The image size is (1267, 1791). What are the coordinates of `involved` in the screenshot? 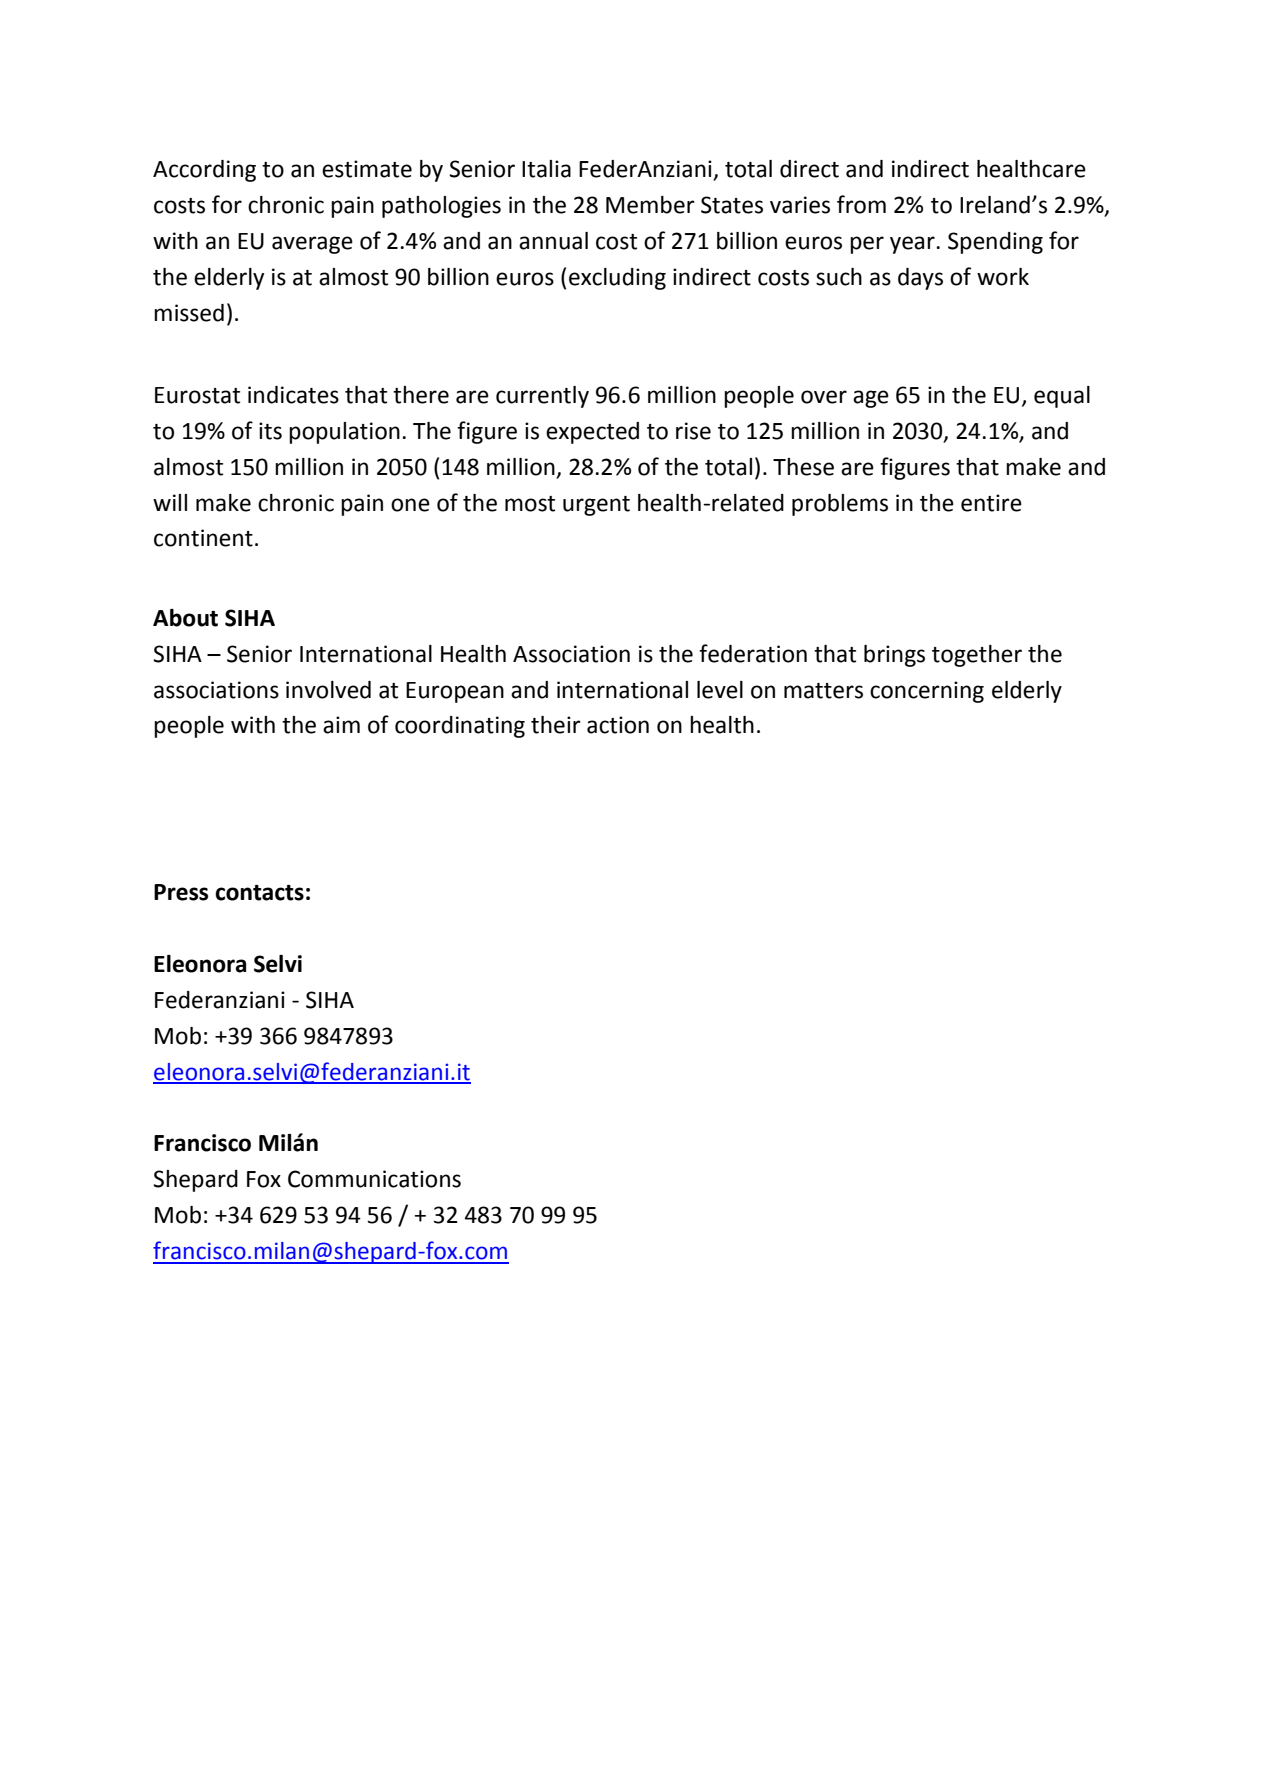 It's located at (328, 690).
